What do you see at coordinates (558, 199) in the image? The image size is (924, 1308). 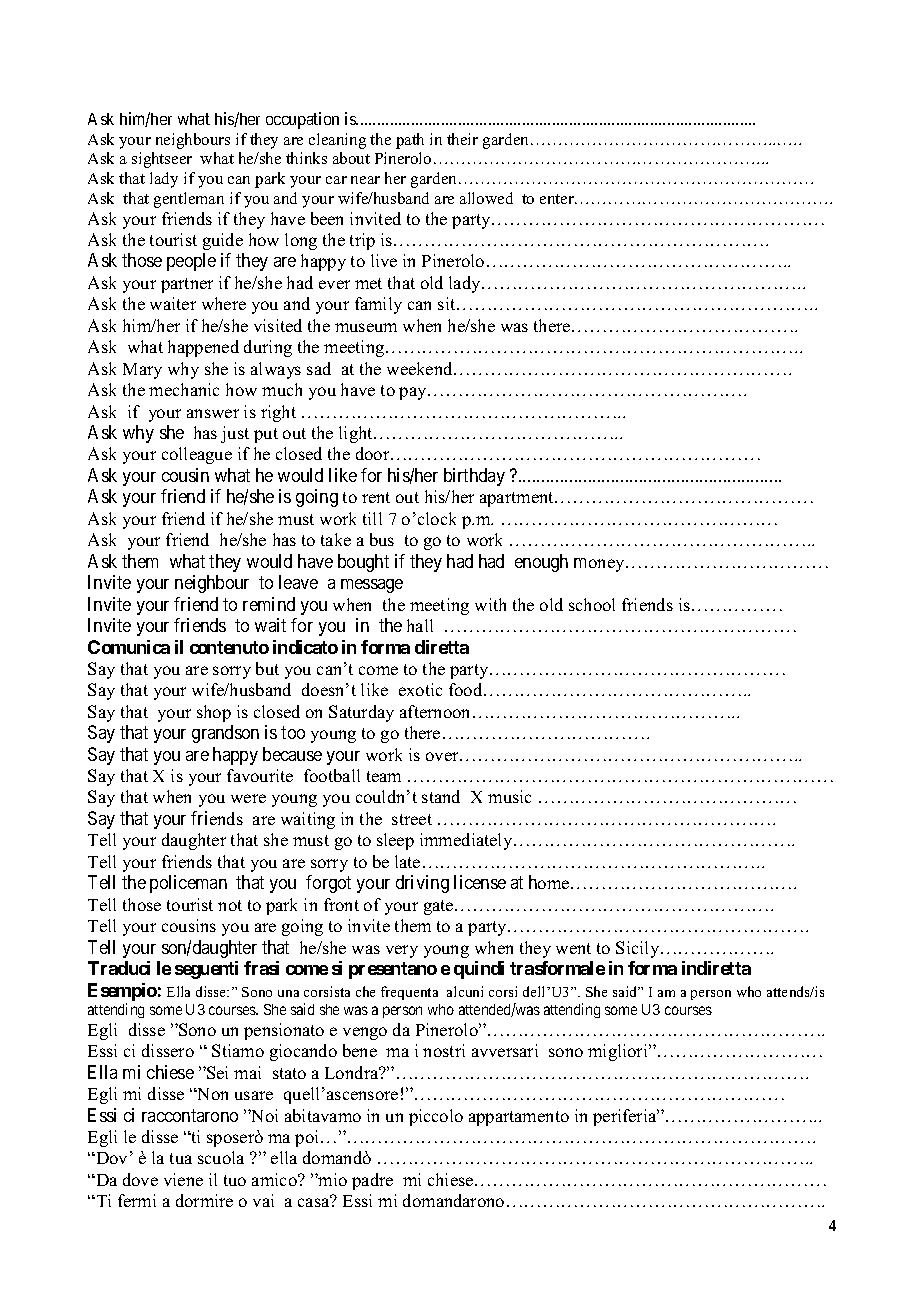 I see `enter` at bounding box center [558, 199].
